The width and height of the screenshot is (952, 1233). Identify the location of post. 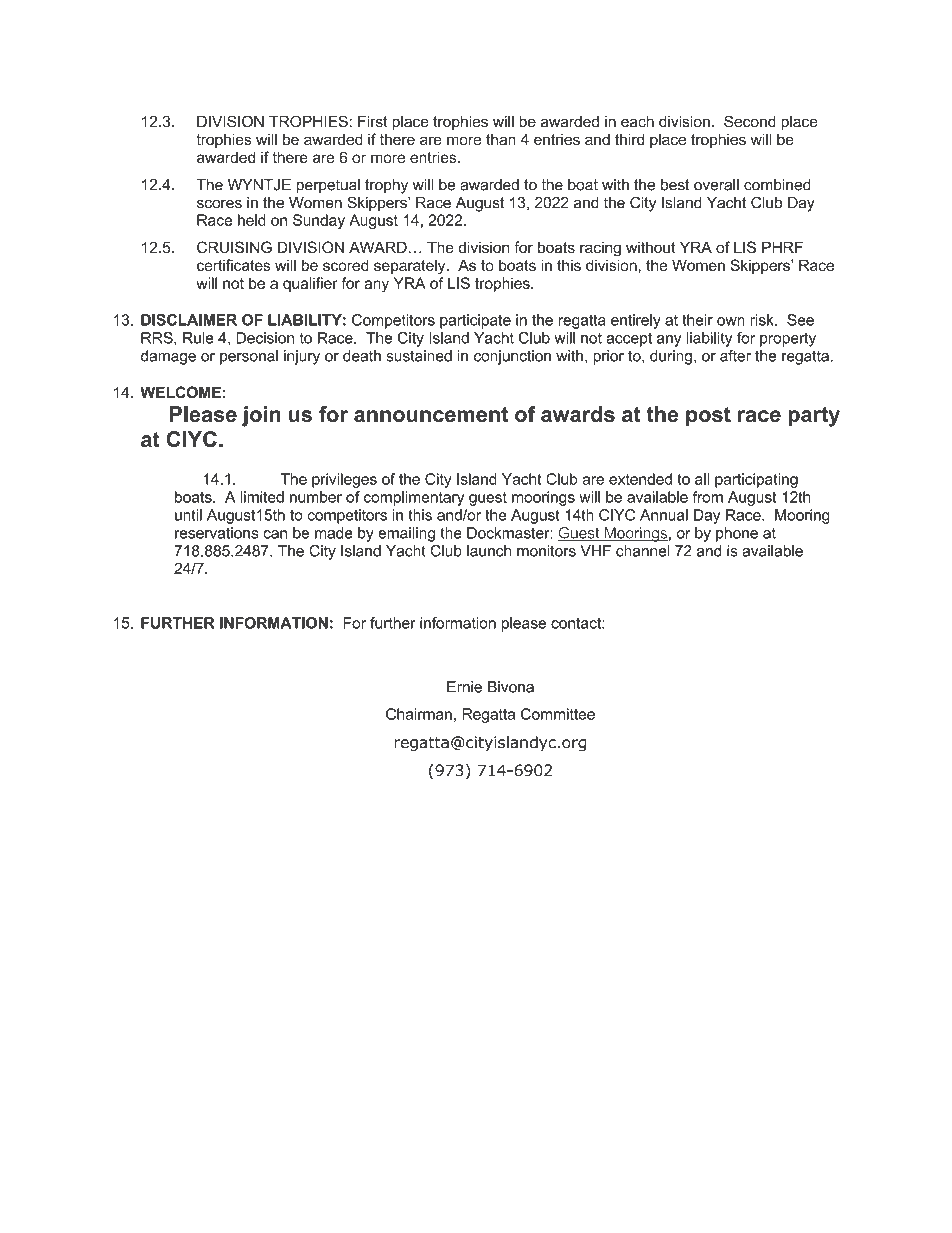
(708, 416).
